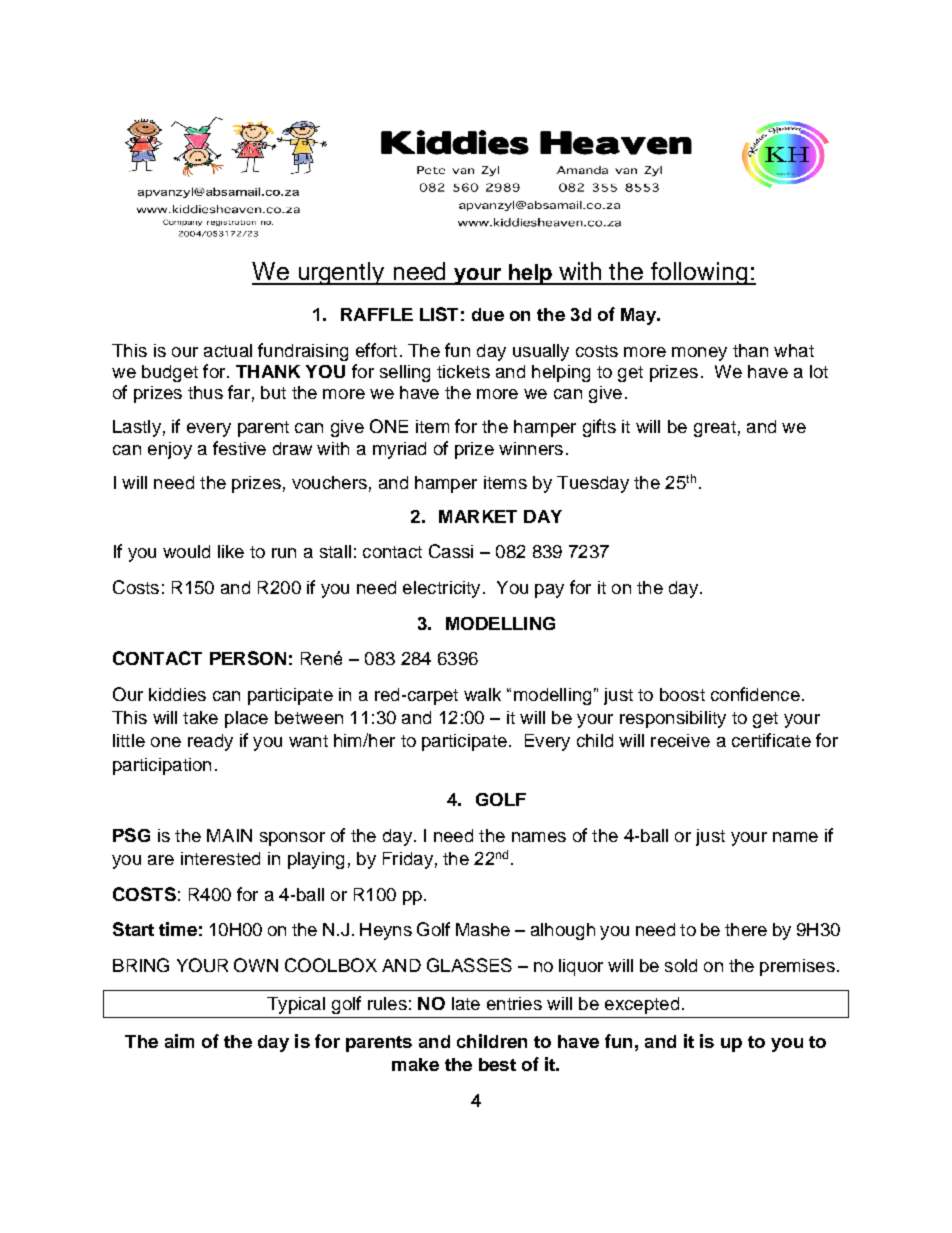 This screenshot has width=952, height=1233. Describe the element at coordinates (478, 516) in the screenshot. I see `MARKET` at that location.
